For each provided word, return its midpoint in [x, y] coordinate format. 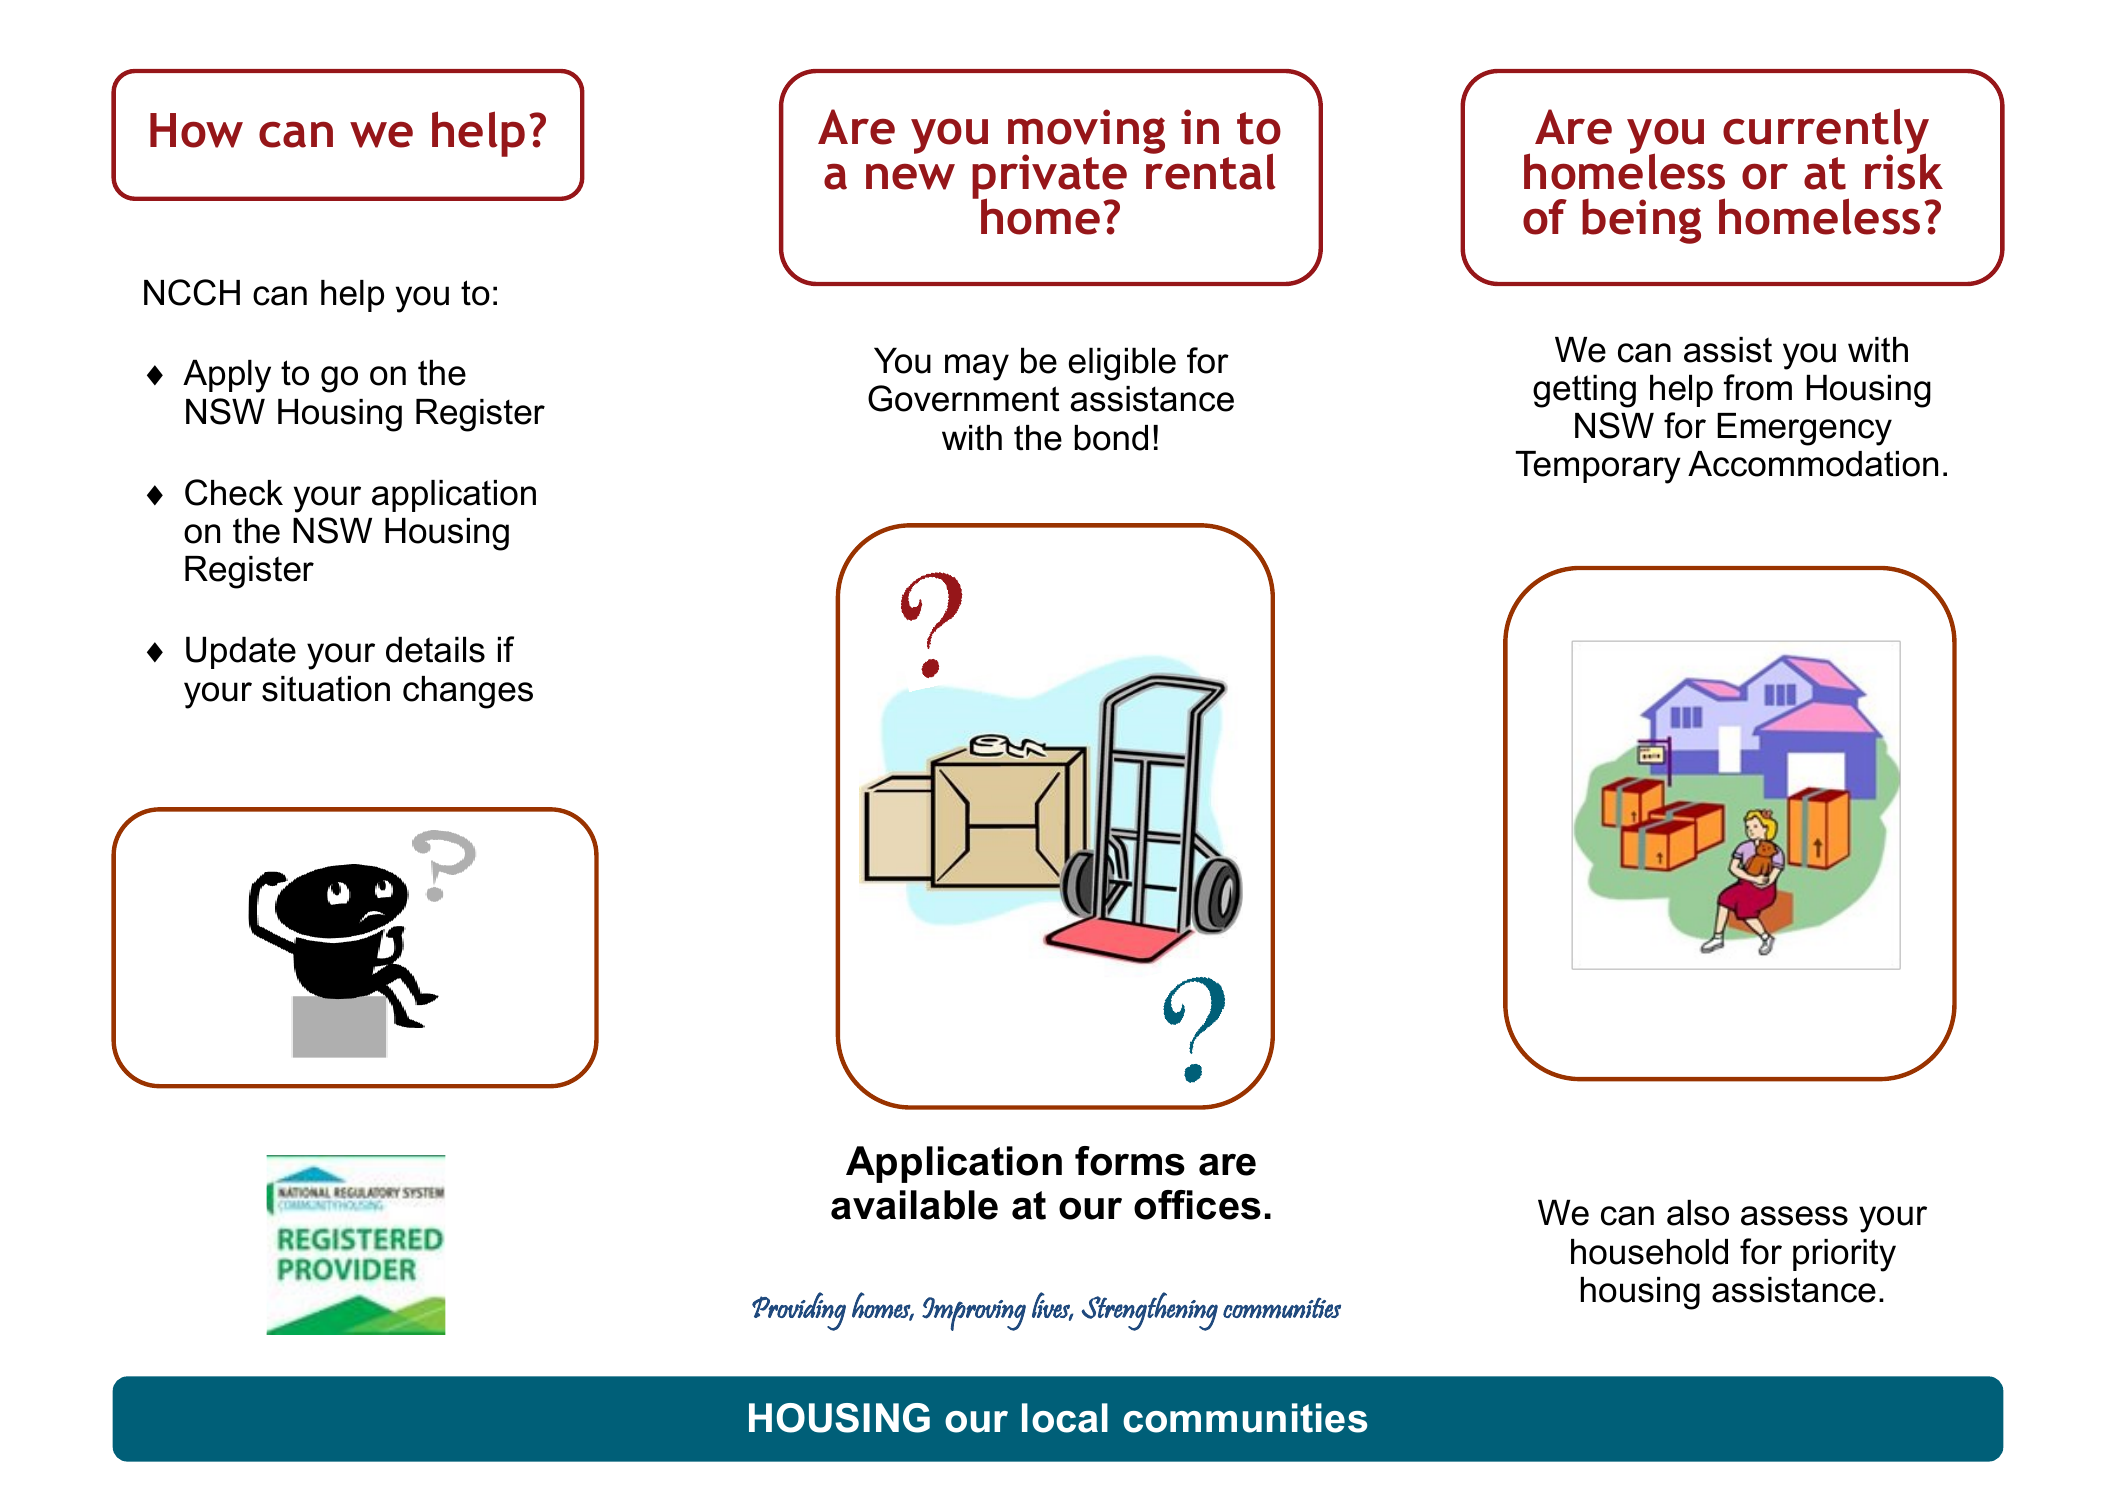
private [1049, 178]
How [196, 130]
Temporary [1598, 467]
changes [468, 692]
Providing [799, 1311]
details [435, 649]
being [1641, 221]
